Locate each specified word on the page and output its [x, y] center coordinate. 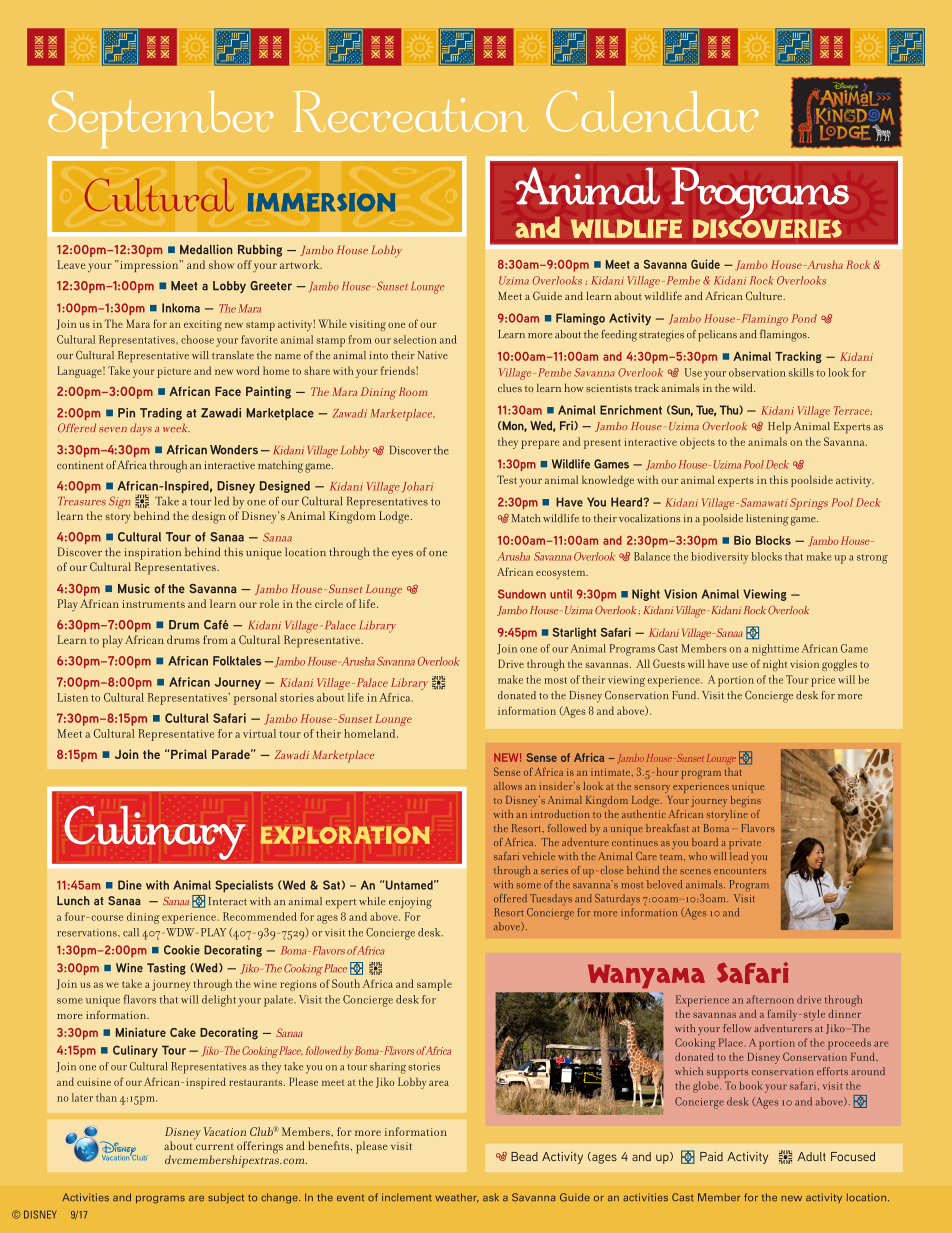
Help [779, 428]
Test [507, 479]
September [161, 119]
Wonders [234, 450]
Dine [130, 885]
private [745, 844]
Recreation [410, 111]
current [215, 1146]
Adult [812, 1156]
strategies [661, 336]
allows [508, 786]
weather [457, 1198]
